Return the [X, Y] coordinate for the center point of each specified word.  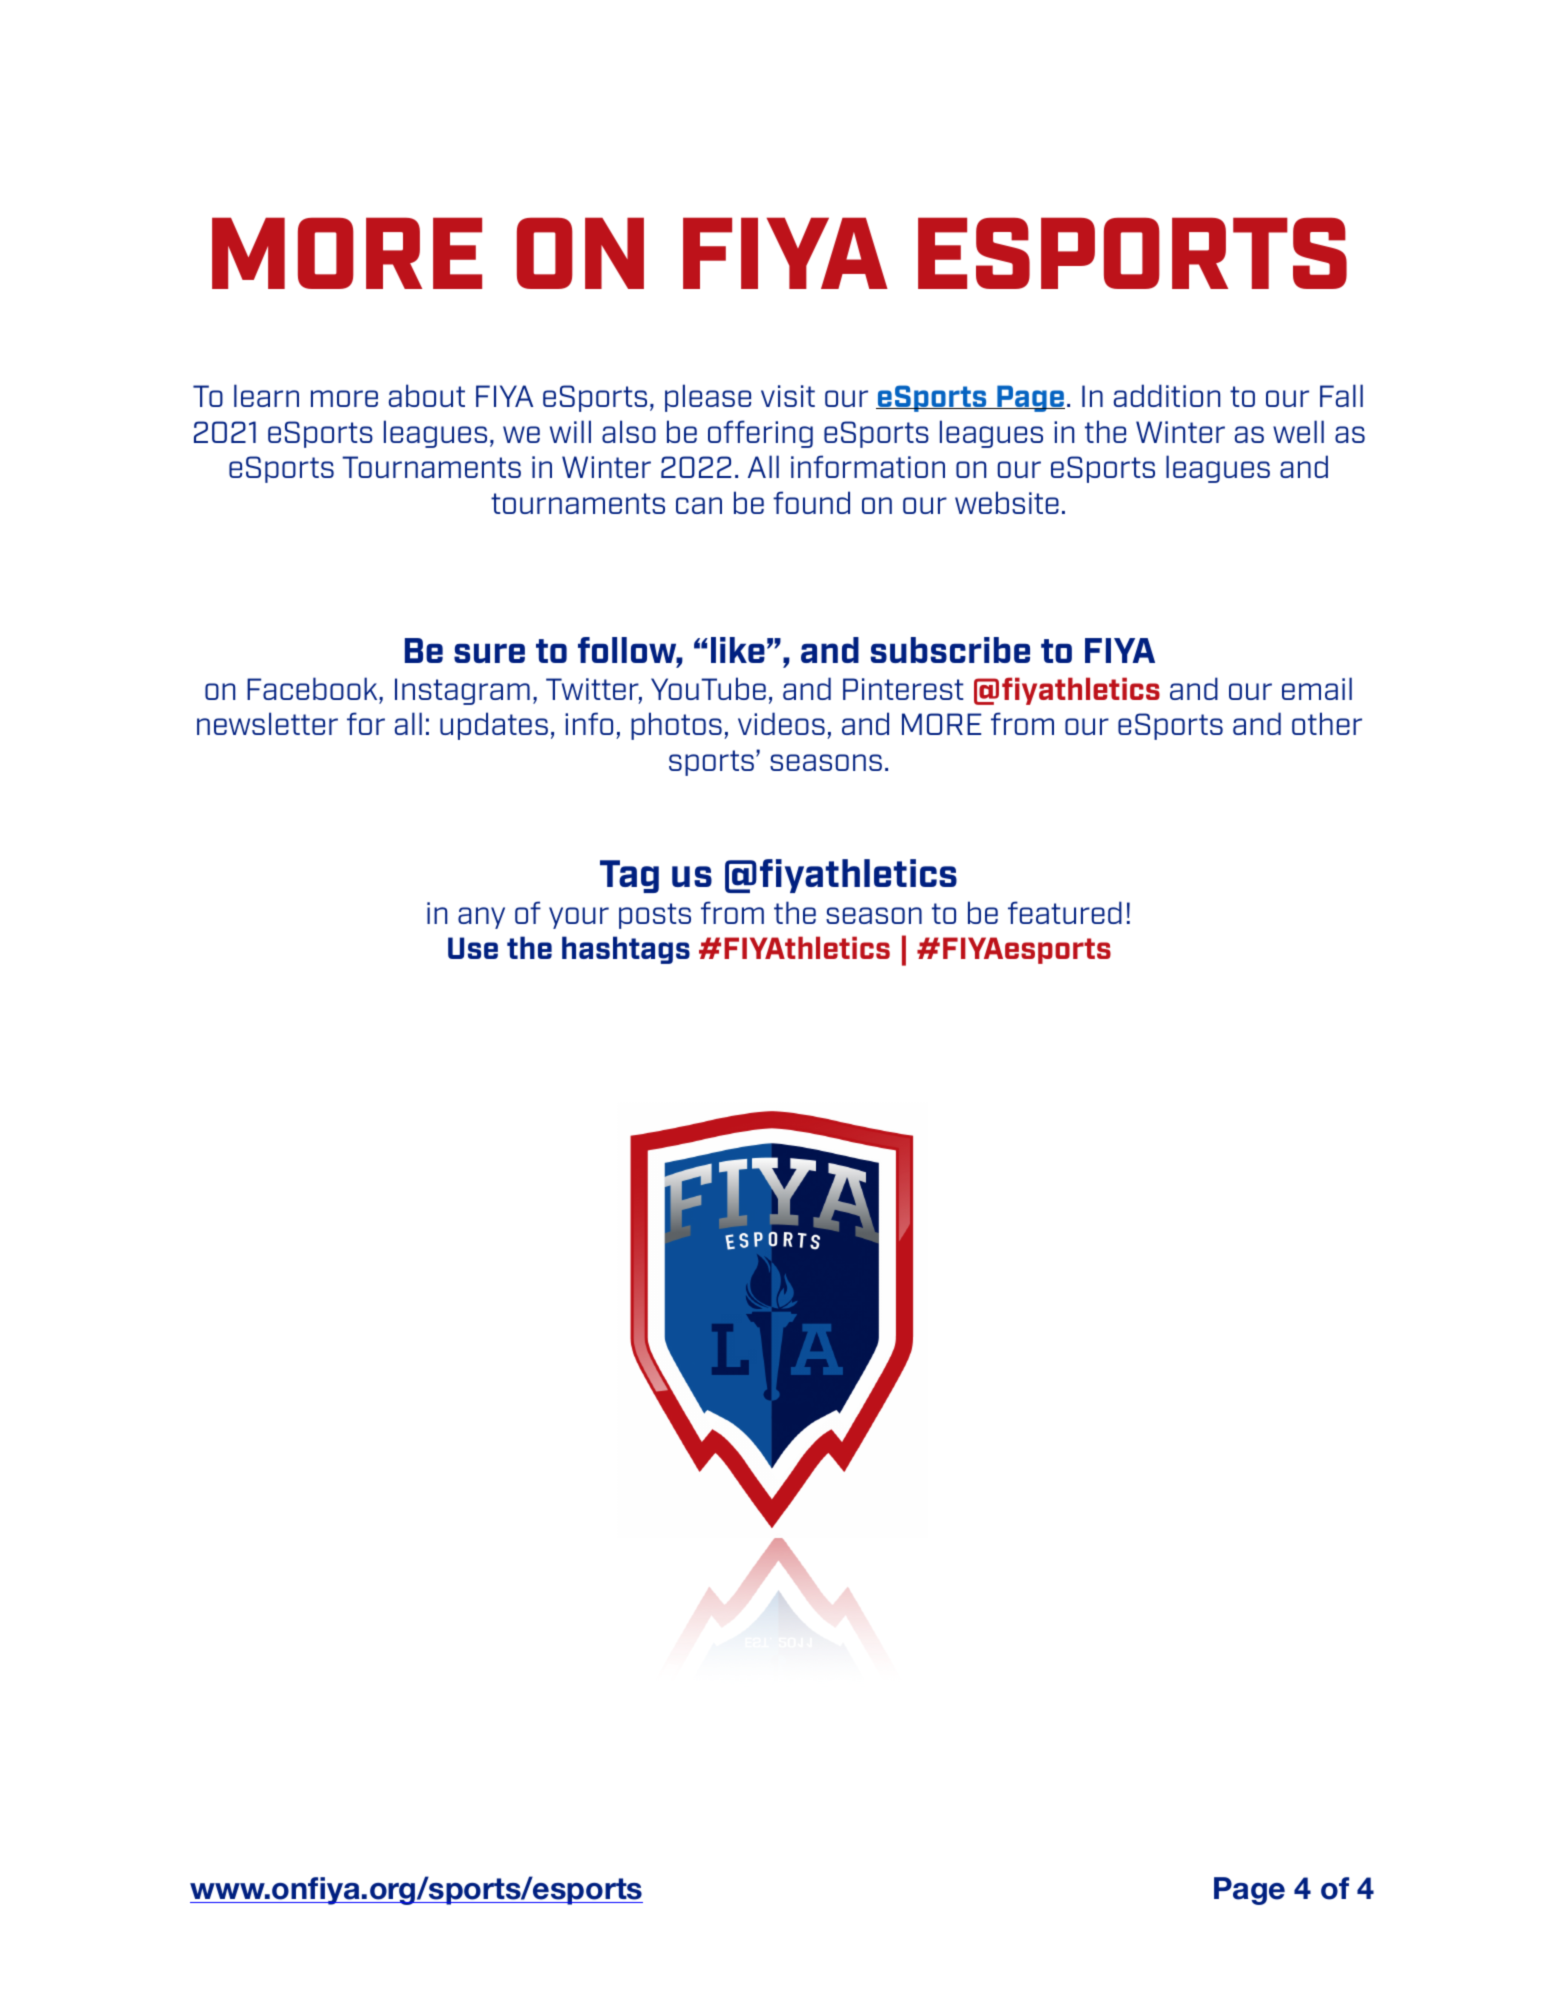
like [738, 650]
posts [655, 916]
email [1317, 688]
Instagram [462, 691]
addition [1167, 395]
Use [473, 948]
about [427, 395]
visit [788, 396]
